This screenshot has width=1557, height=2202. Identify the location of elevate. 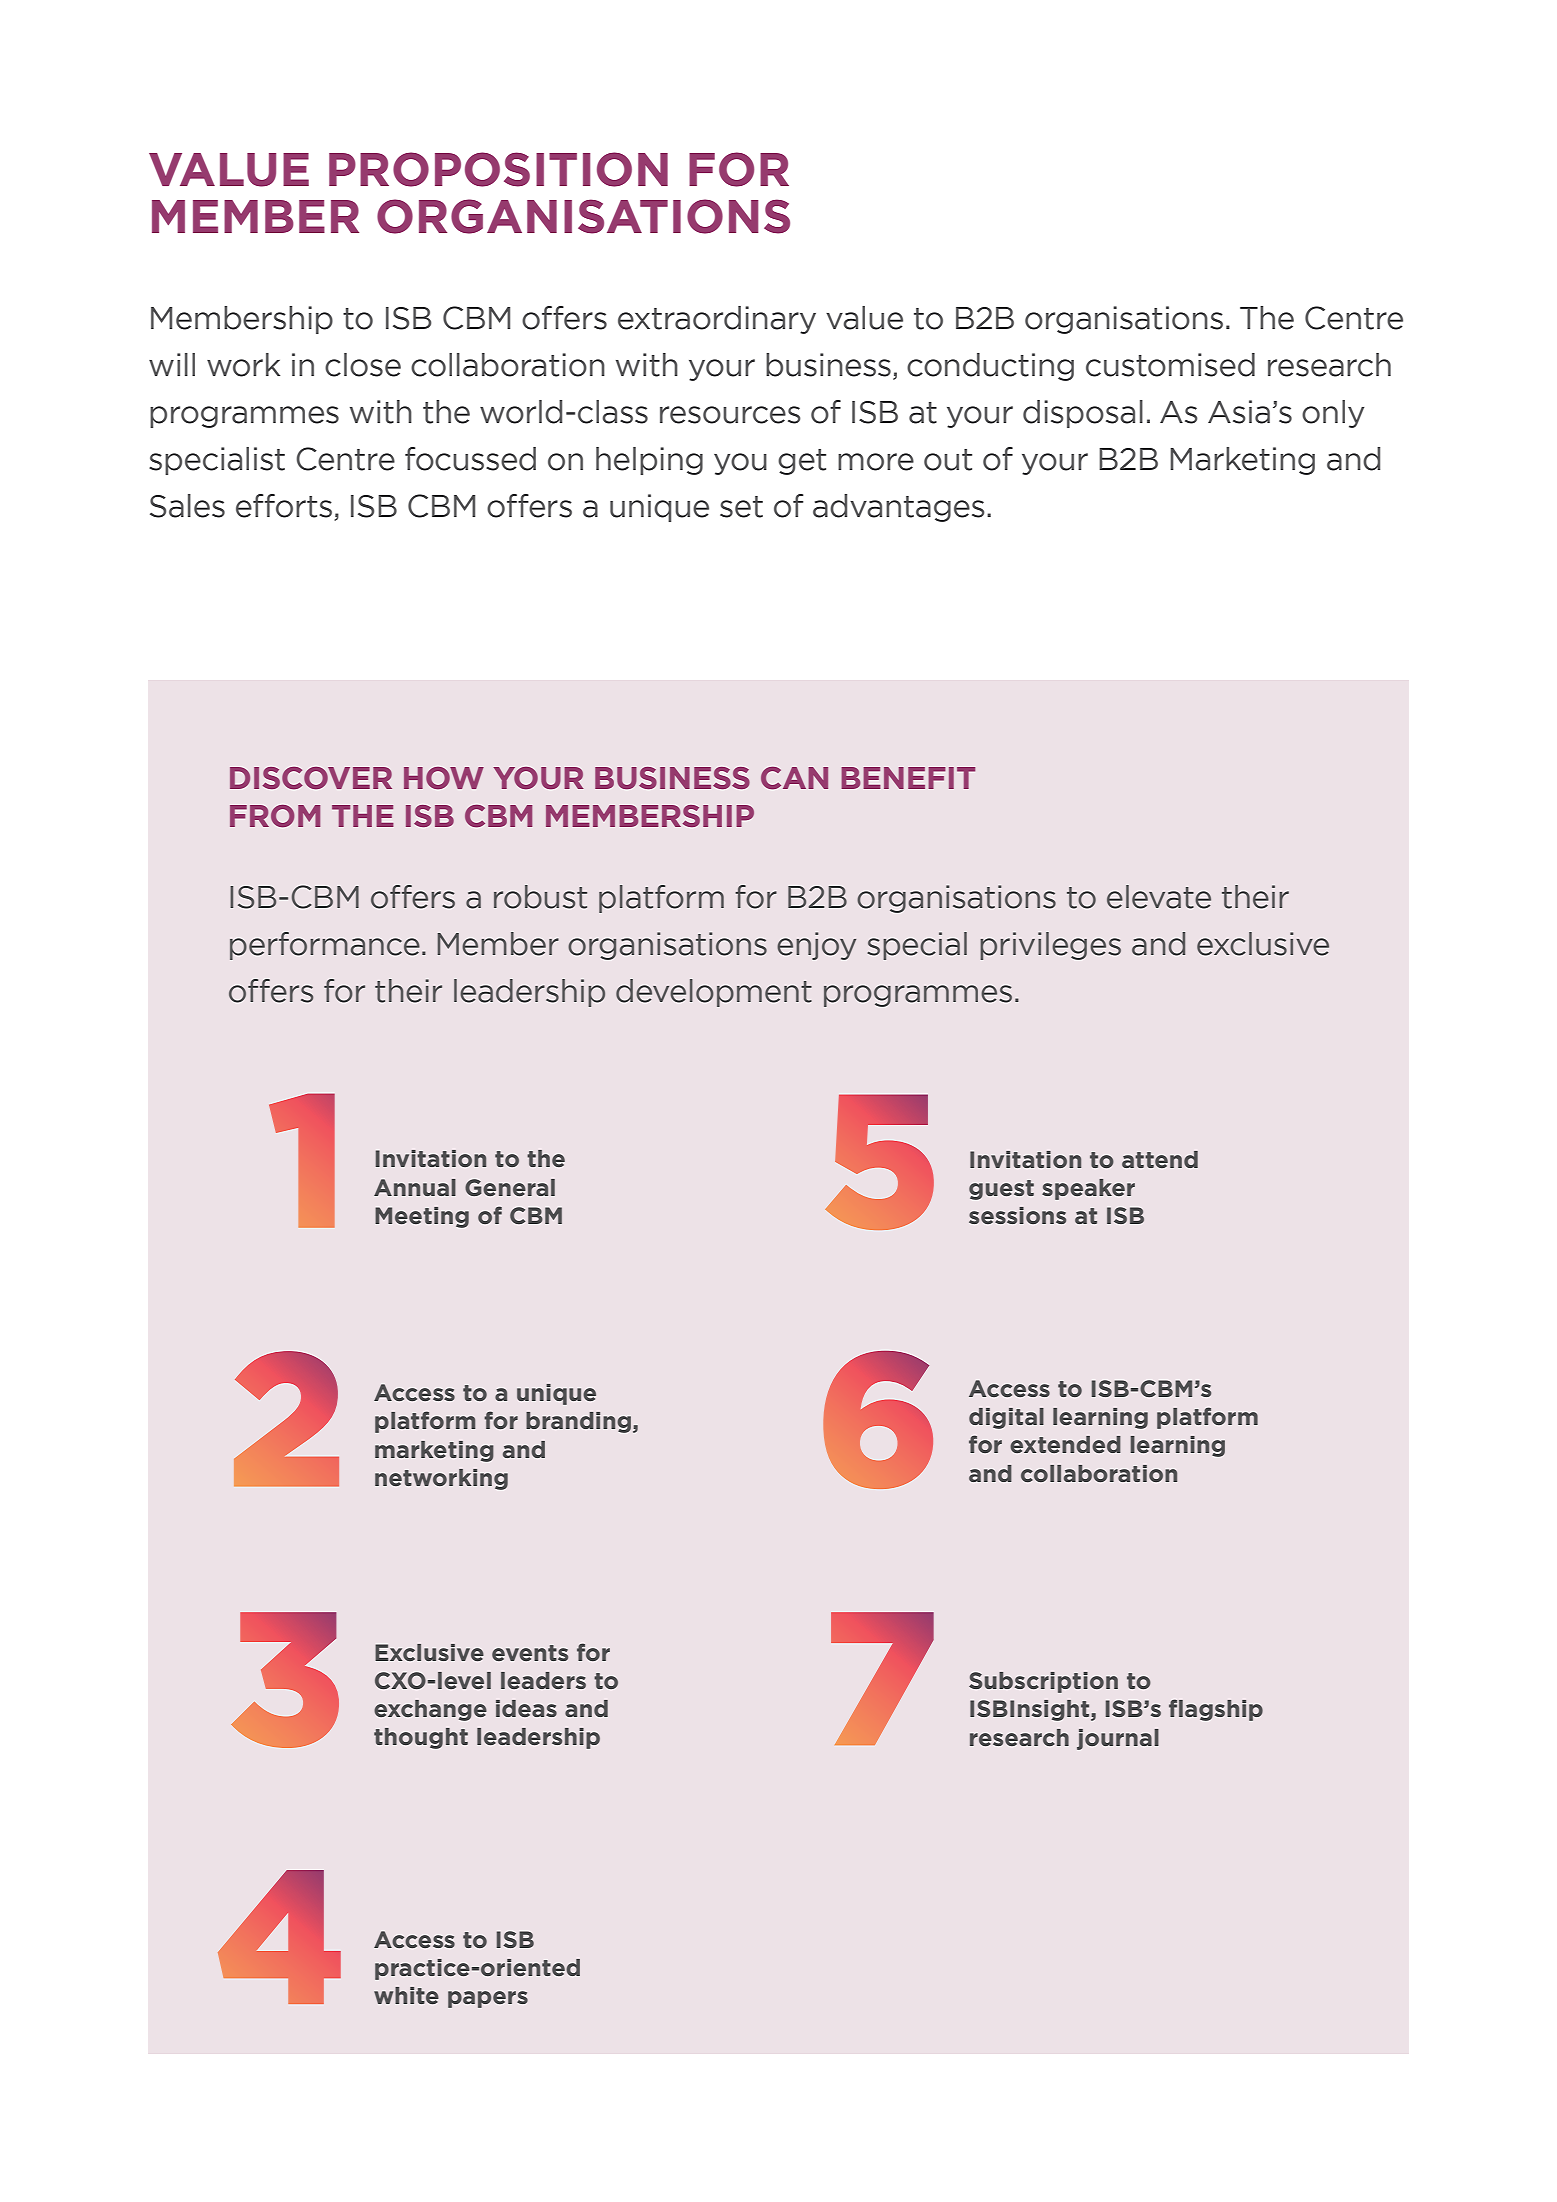
(1159, 897).
